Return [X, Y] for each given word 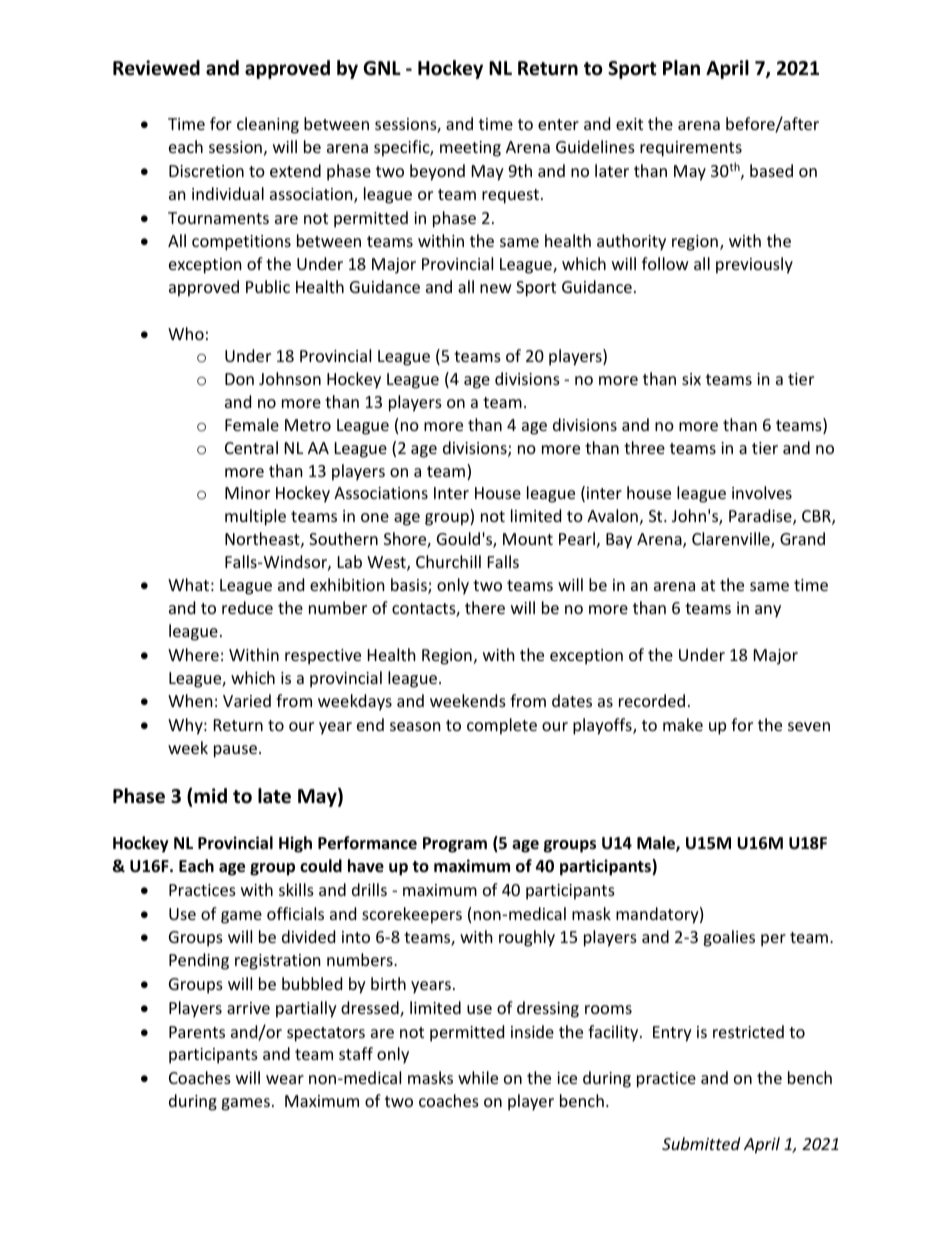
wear [285, 1079]
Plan [681, 68]
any [768, 611]
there [485, 607]
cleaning [268, 125]
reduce [247, 607]
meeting [470, 149]
